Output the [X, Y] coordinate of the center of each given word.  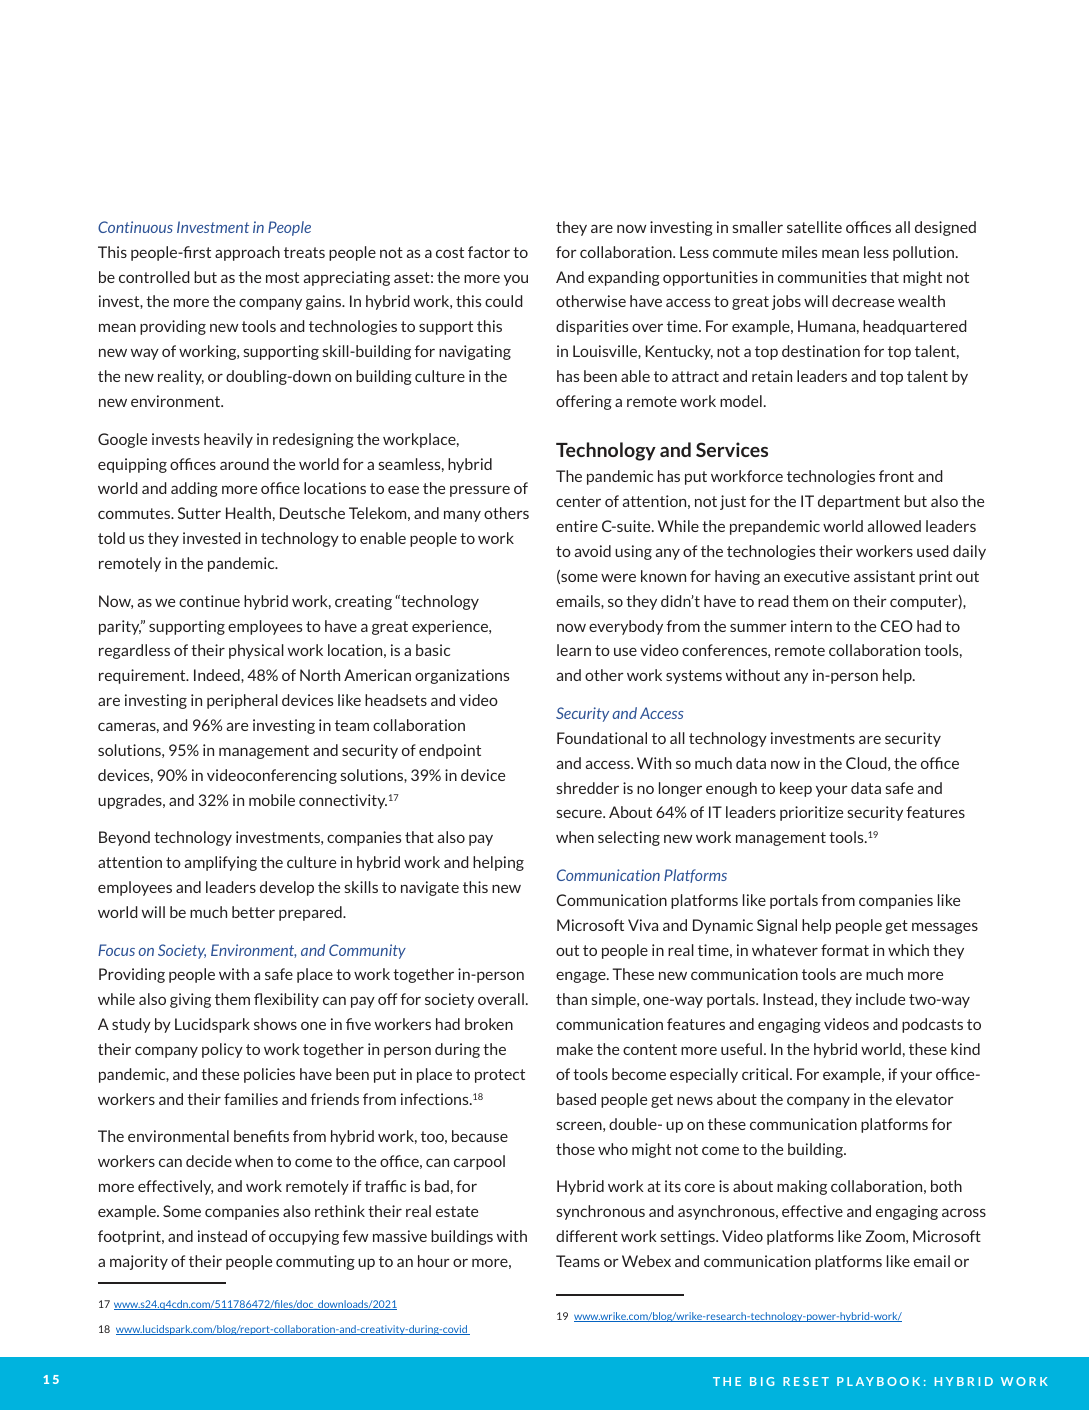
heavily [228, 440]
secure [580, 813]
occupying [304, 1237]
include [880, 999]
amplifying [221, 863]
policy [222, 1050]
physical [256, 651]
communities [822, 277]
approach [247, 253]
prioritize [811, 813]
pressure [480, 491]
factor [489, 252]
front [896, 476]
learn [574, 650]
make [575, 1049]
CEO [896, 626]
